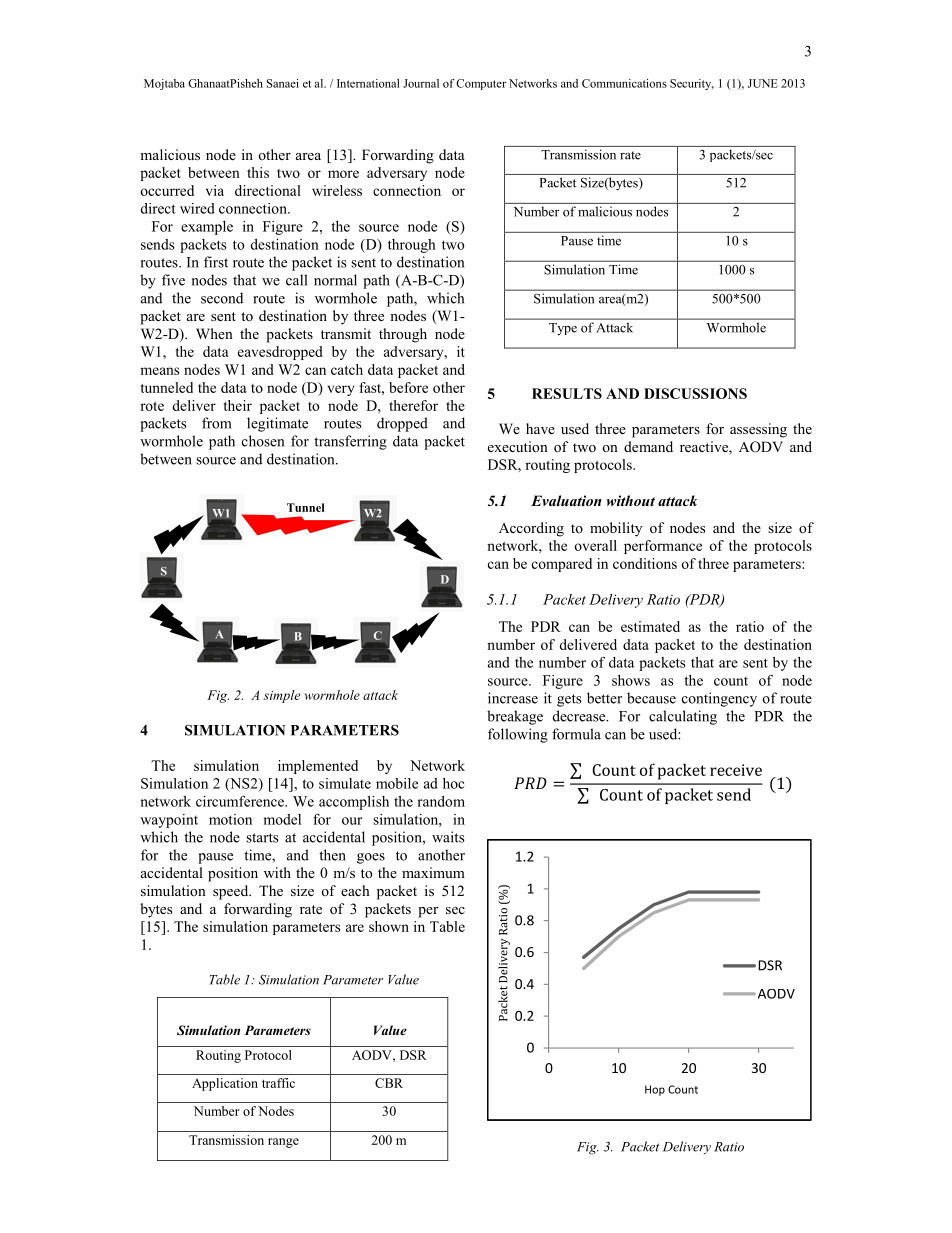 Image resolution: width=952 pixels, height=1233 pixels. What do you see at coordinates (225, 1084) in the screenshot?
I see `Application` at bounding box center [225, 1084].
